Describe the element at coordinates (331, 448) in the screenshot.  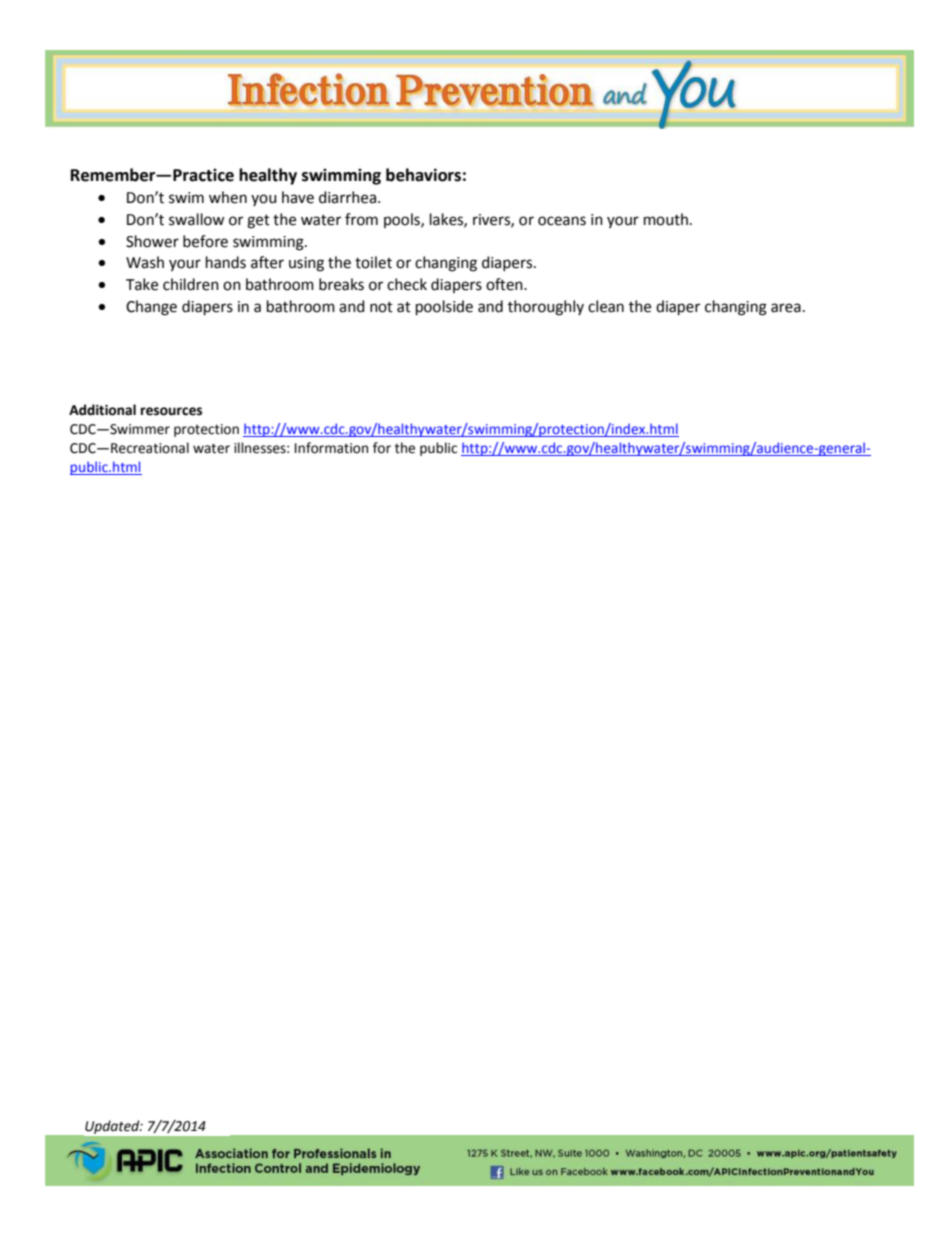
I see `Information` at that location.
